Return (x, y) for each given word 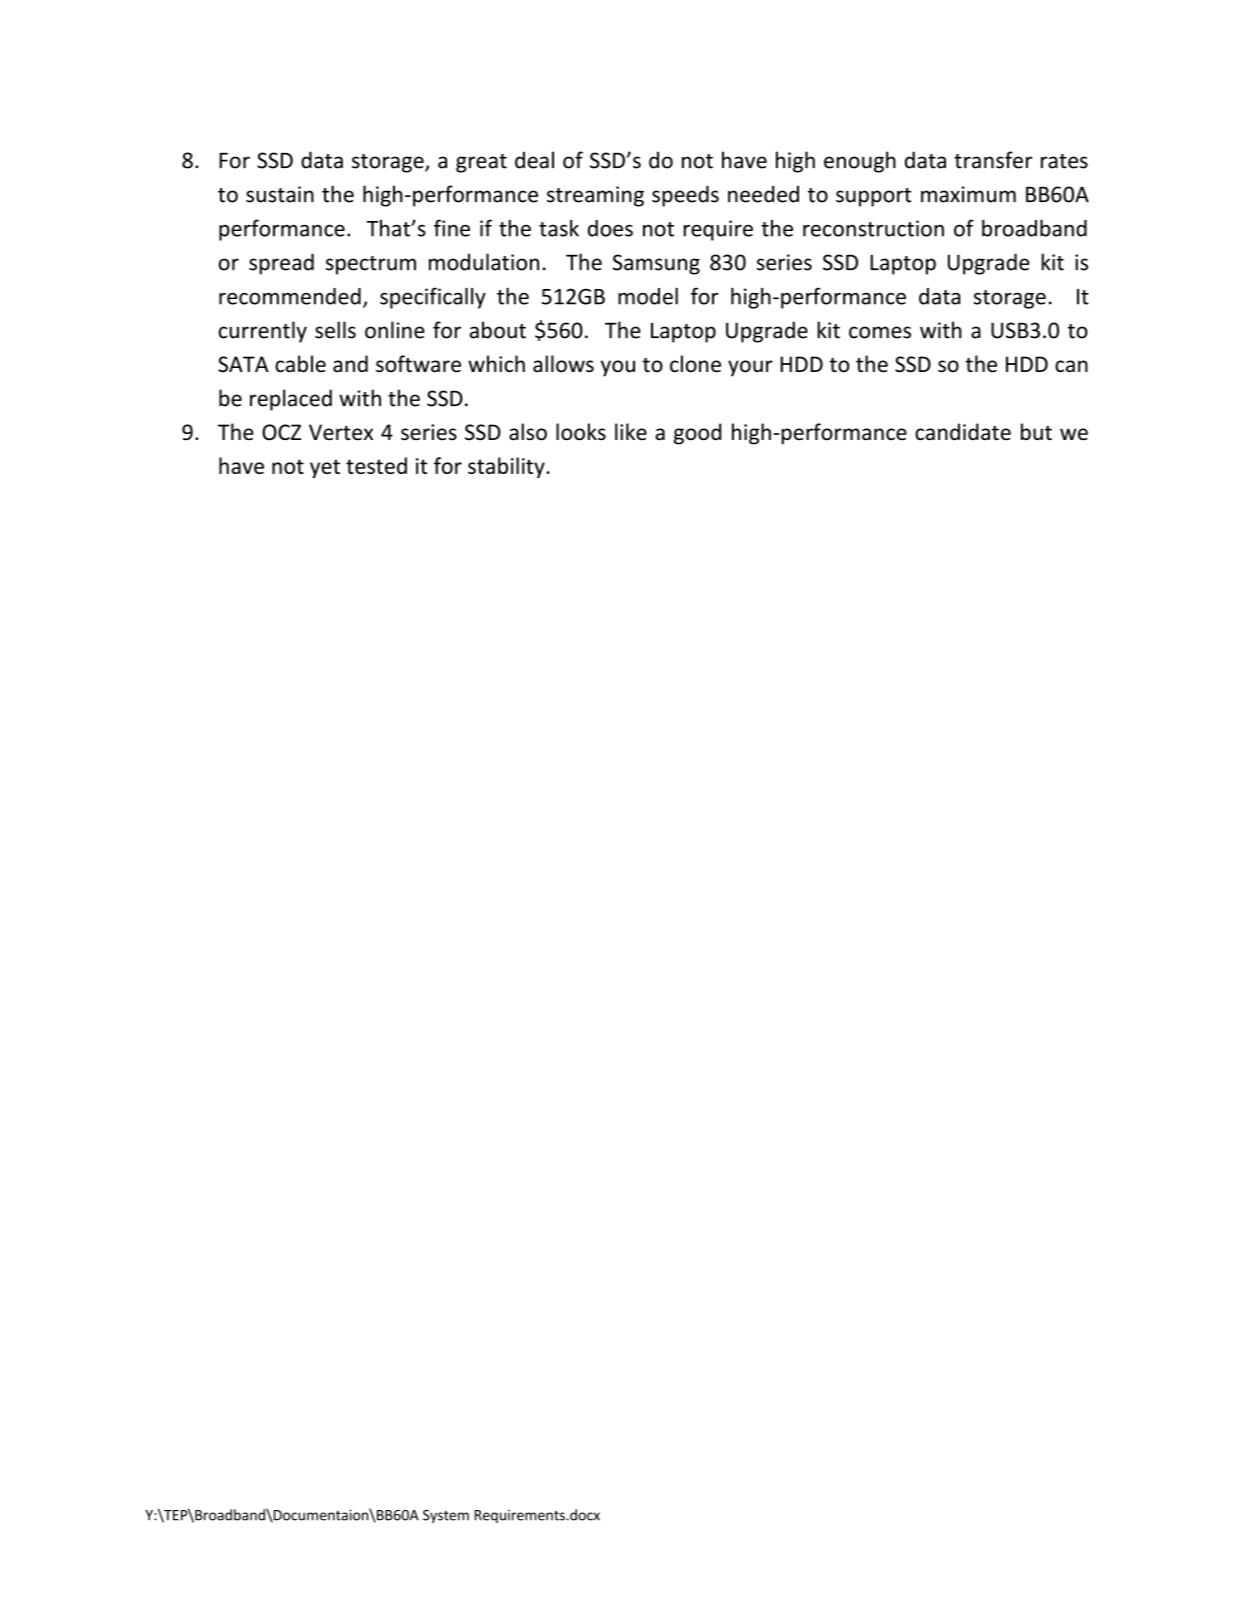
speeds (685, 196)
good (697, 434)
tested (376, 465)
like (631, 432)
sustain (280, 194)
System (446, 1516)
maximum (968, 194)
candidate (963, 432)
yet (325, 468)
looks (581, 432)
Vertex (341, 432)
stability (507, 467)
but (1036, 432)
